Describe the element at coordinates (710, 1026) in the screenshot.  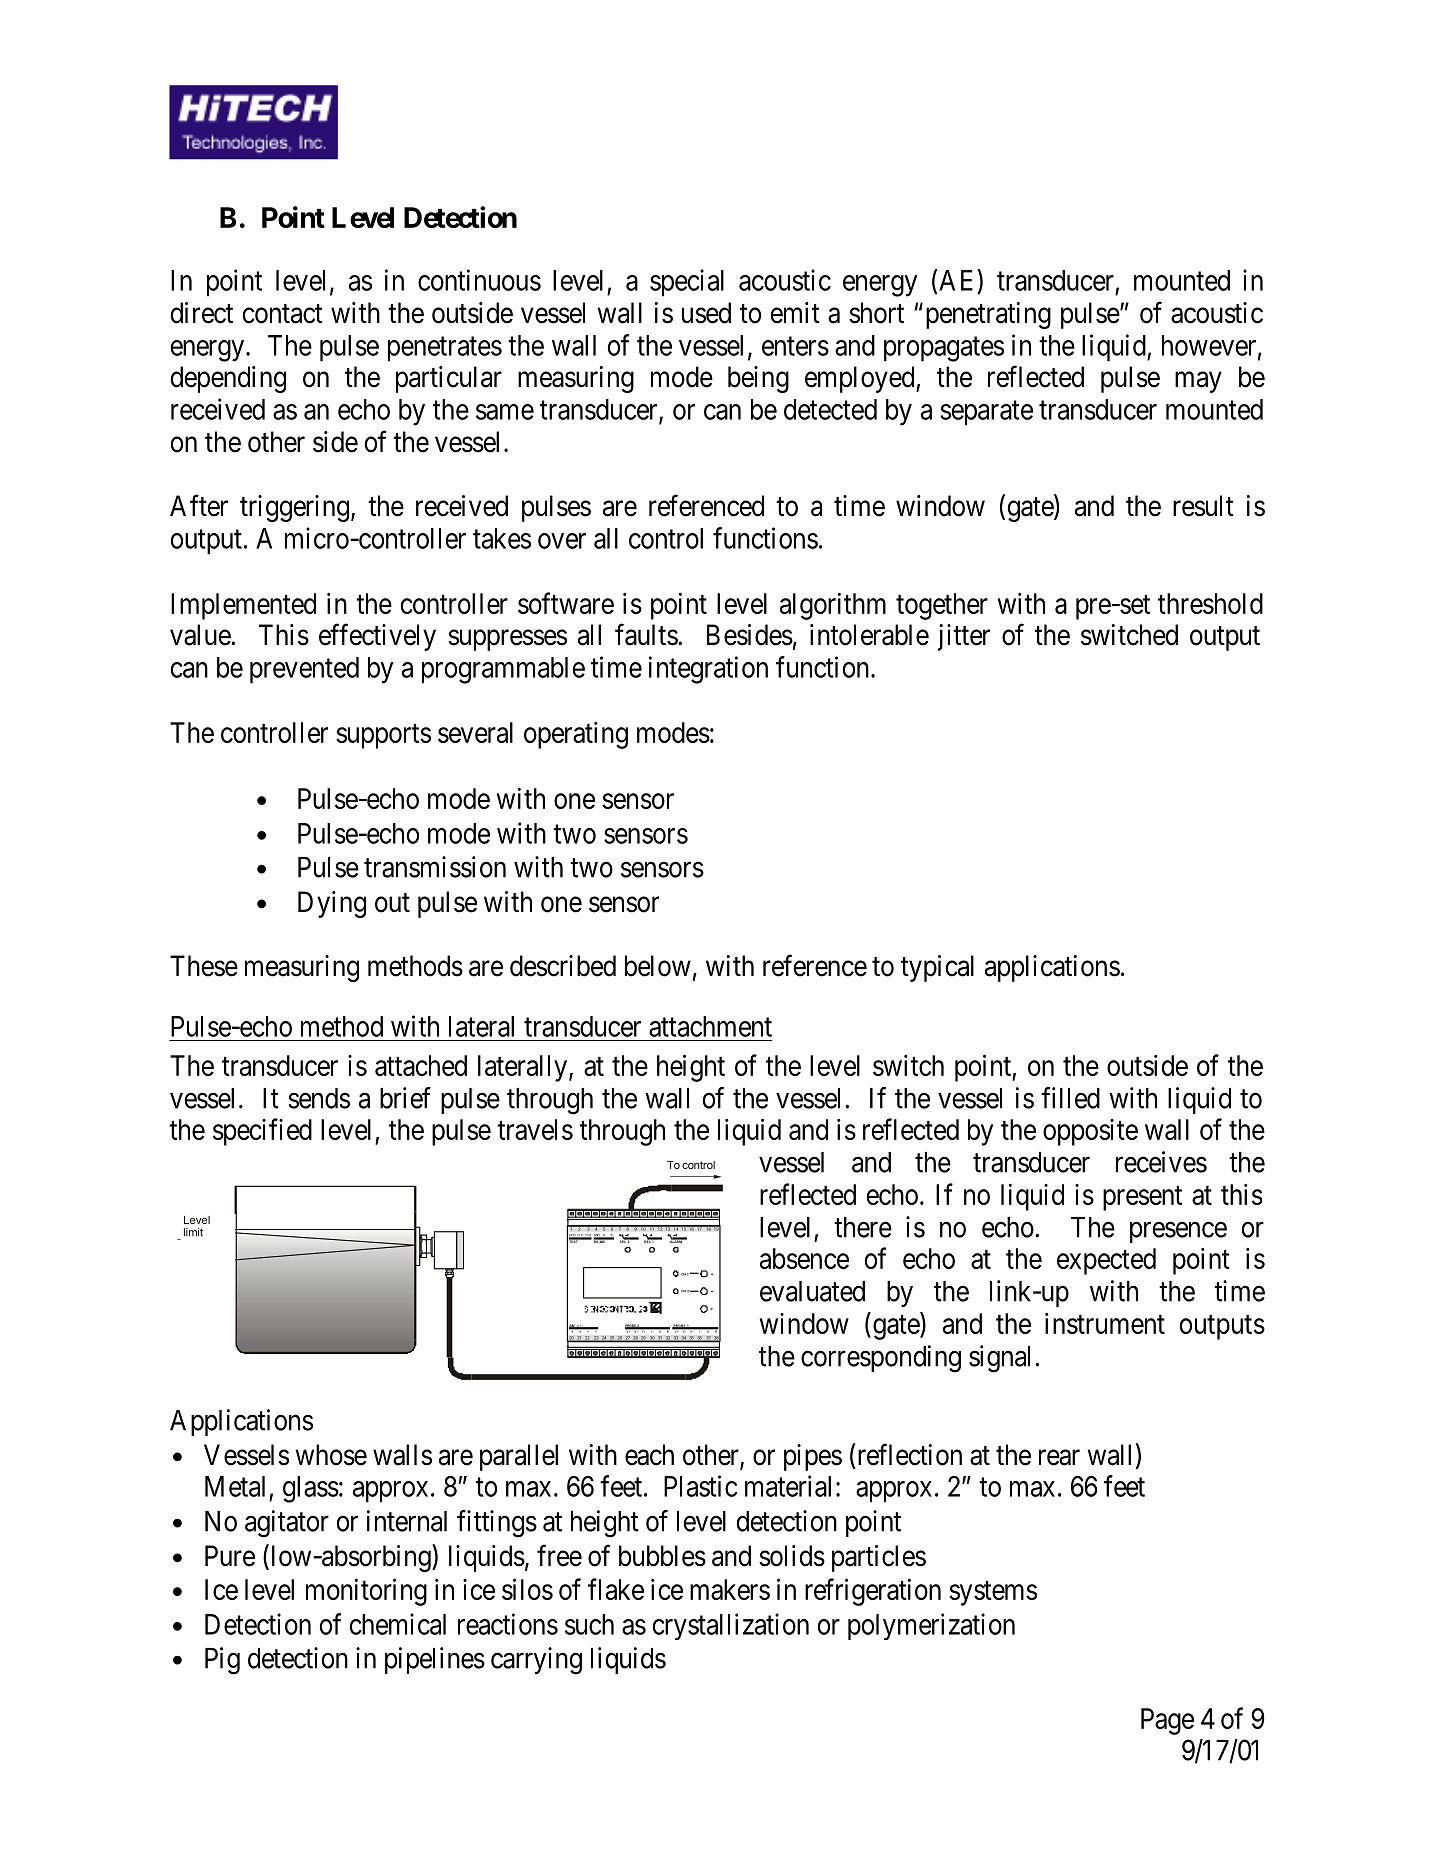
I see `attachment` at that location.
